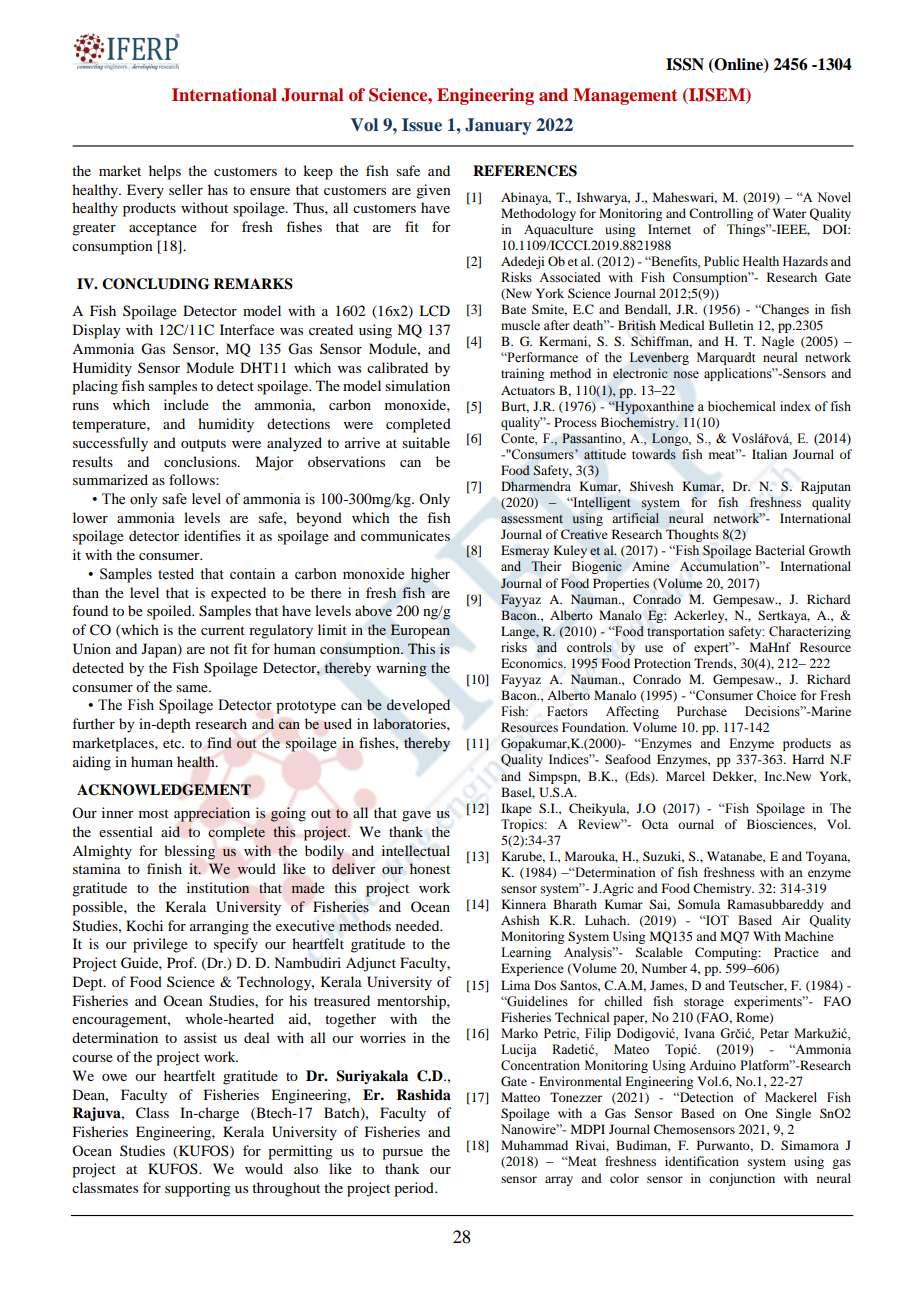 This screenshot has width=924, height=1308. What do you see at coordinates (685, 64) in the screenshot?
I see `ISSN` at bounding box center [685, 64].
